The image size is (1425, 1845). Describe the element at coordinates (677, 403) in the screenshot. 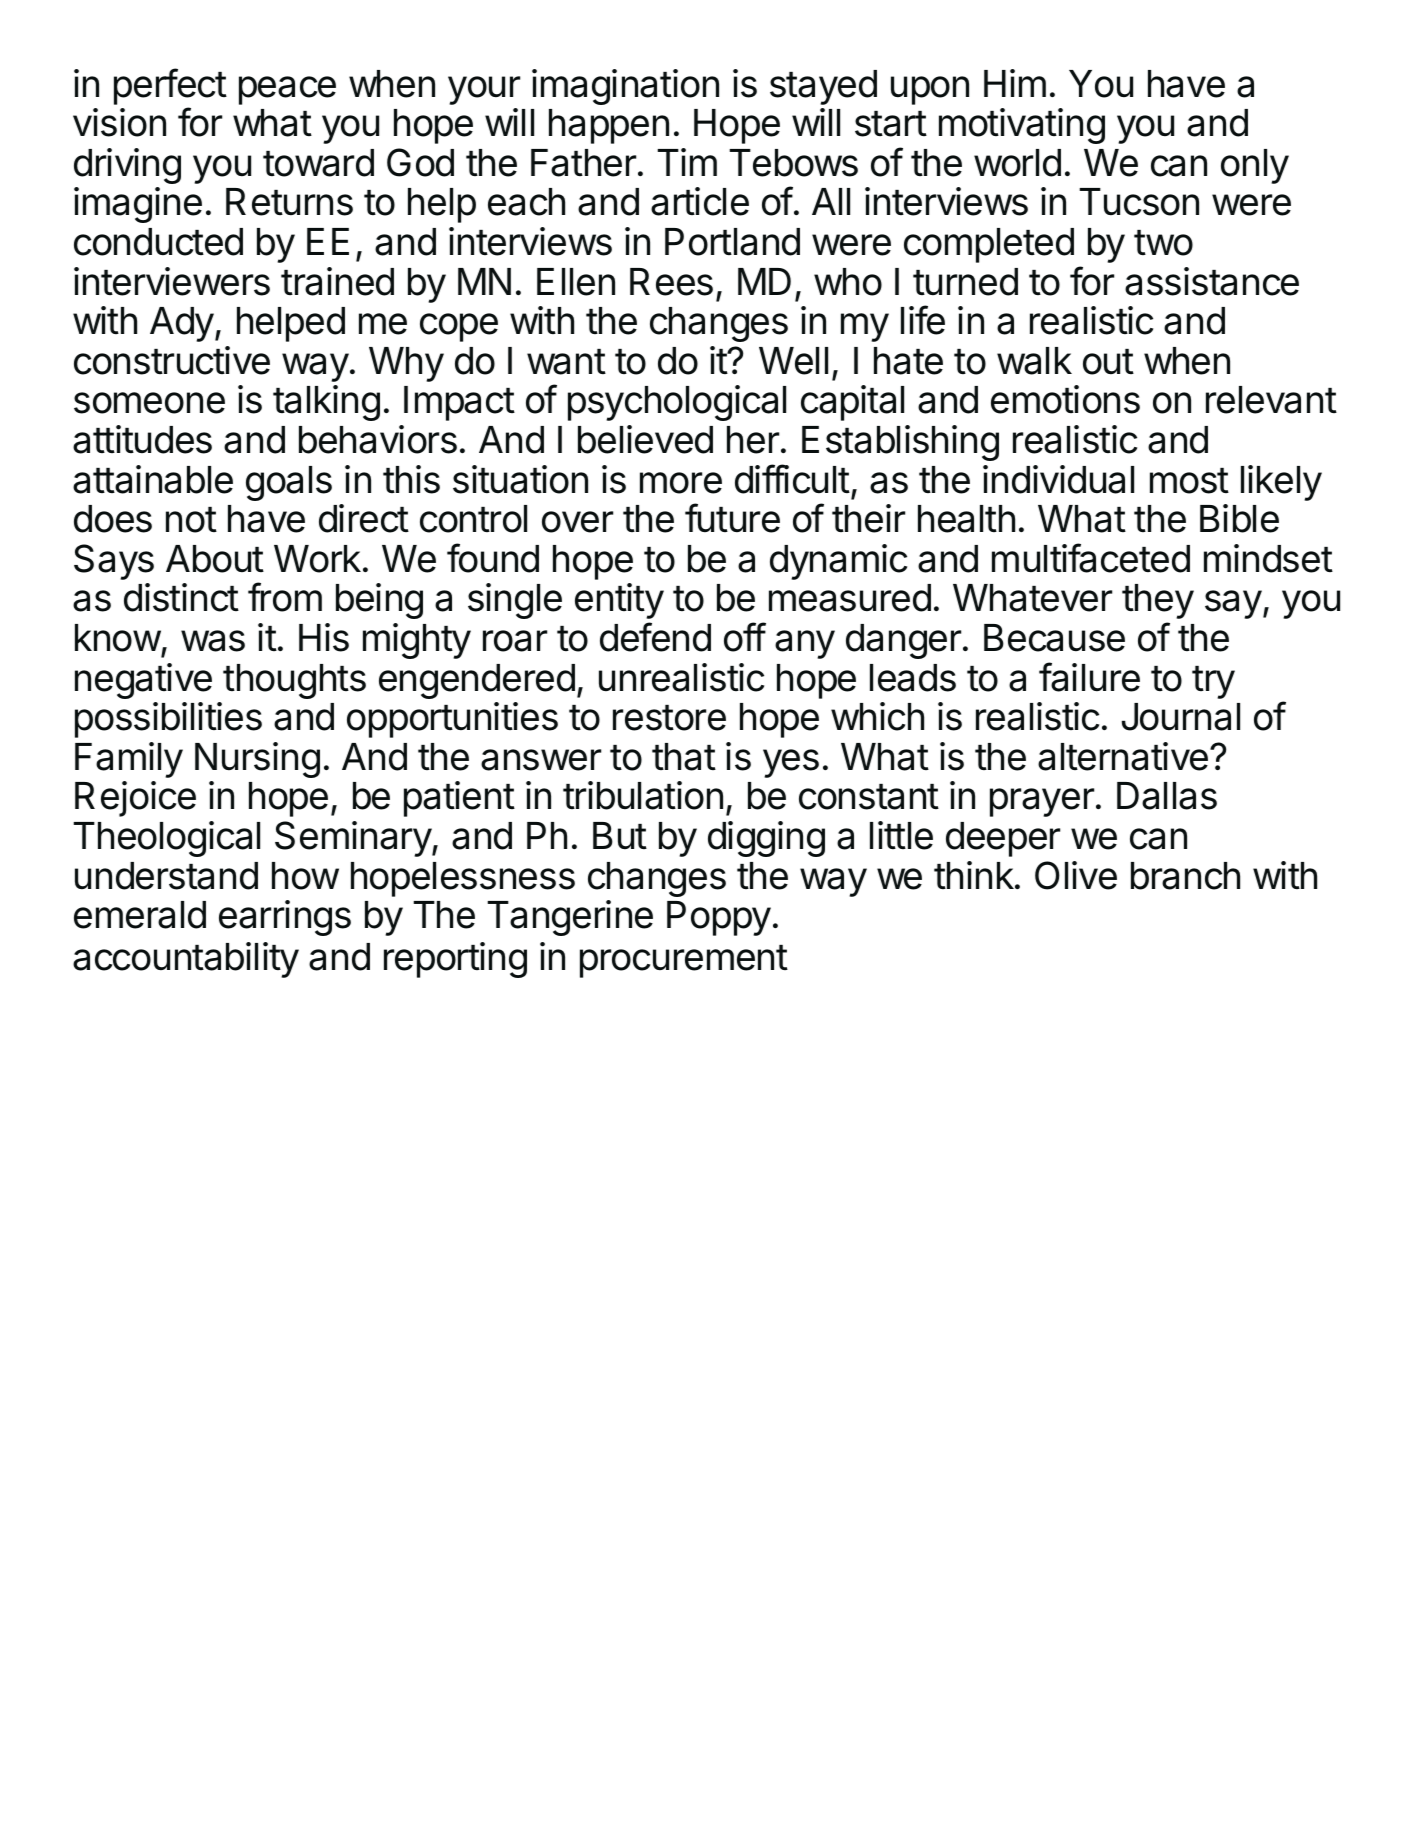

I see `psychological` at that location.
